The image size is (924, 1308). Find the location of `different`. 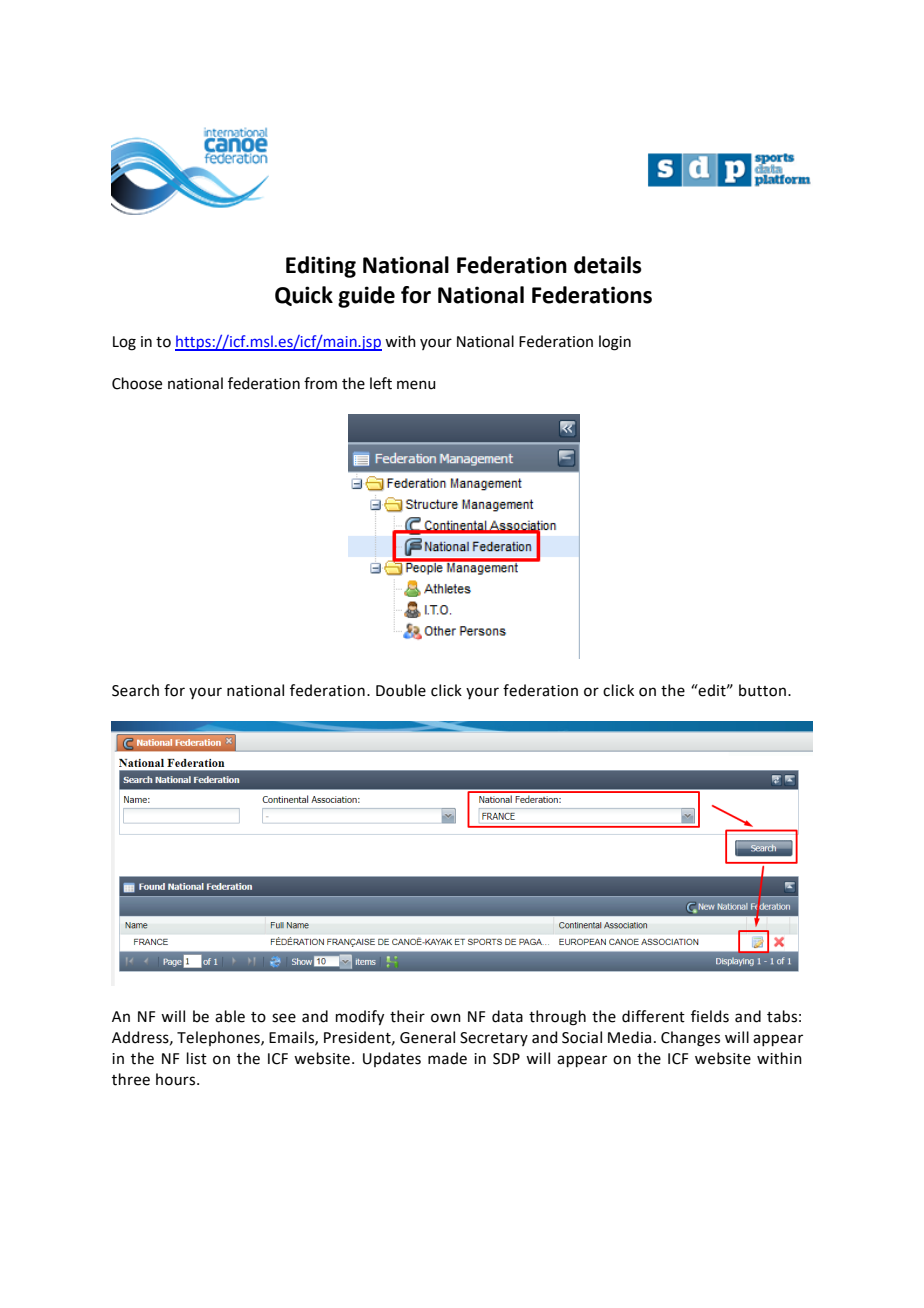

different is located at coordinates (653, 1016).
